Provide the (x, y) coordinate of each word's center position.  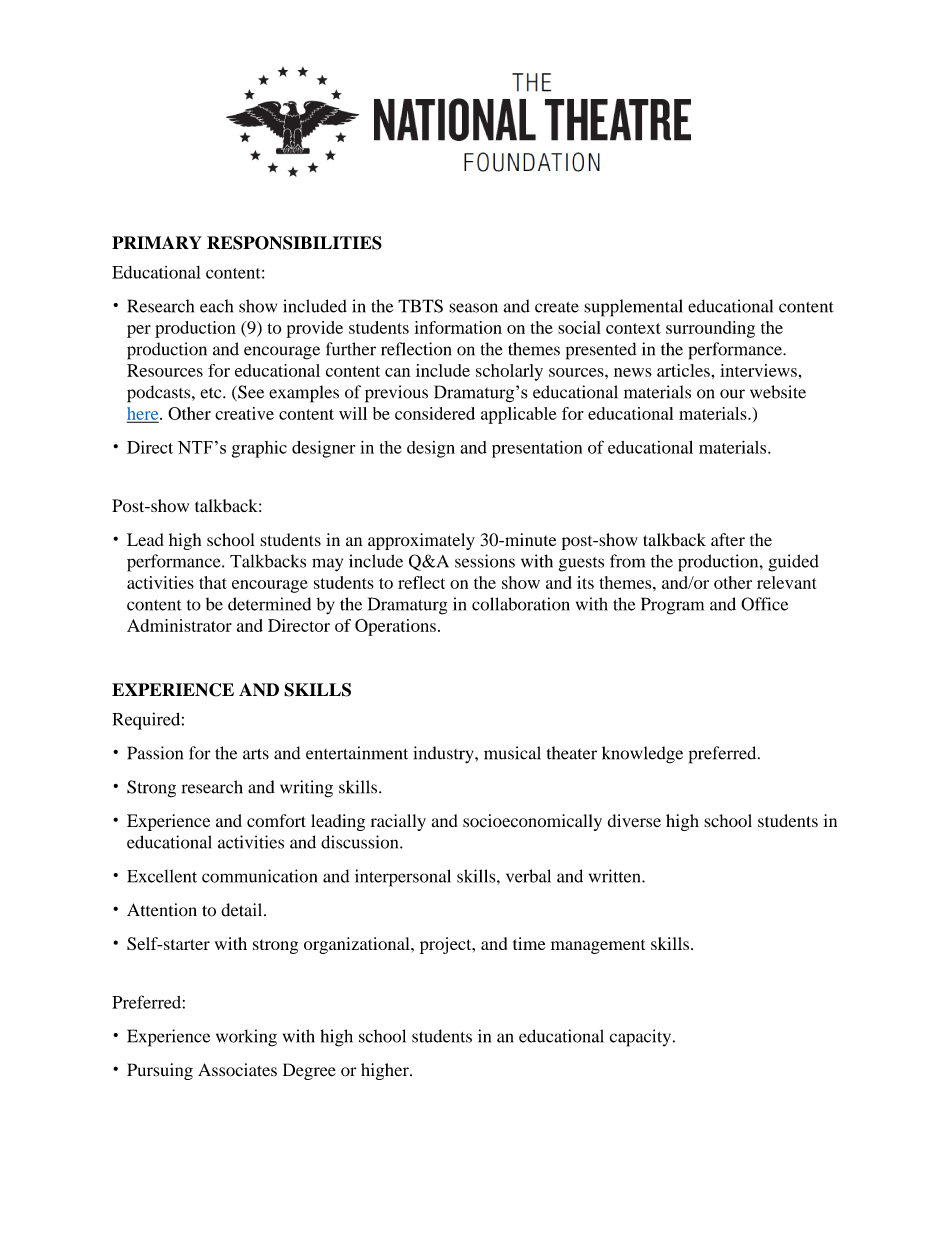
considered (435, 413)
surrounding (710, 329)
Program (672, 606)
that (213, 582)
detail (243, 910)
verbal (528, 876)
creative (244, 413)
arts (256, 754)
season (473, 308)
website (778, 392)
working (246, 1038)
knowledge (642, 755)
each (216, 306)
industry (445, 754)
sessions (485, 561)
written (616, 876)
